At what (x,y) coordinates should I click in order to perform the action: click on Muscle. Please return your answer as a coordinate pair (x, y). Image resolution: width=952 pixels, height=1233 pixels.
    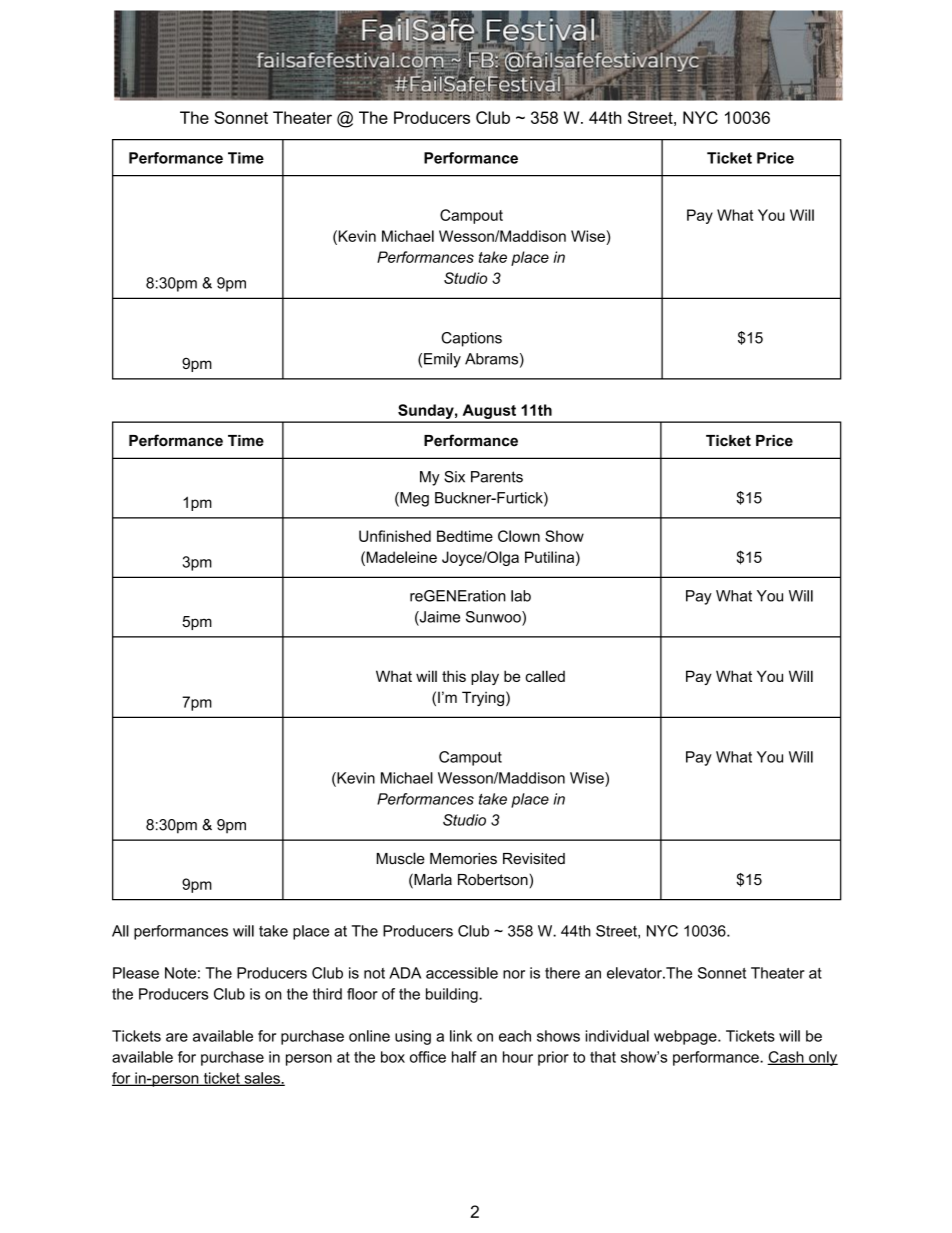
    Looking at the image, I should click on (401, 858).
